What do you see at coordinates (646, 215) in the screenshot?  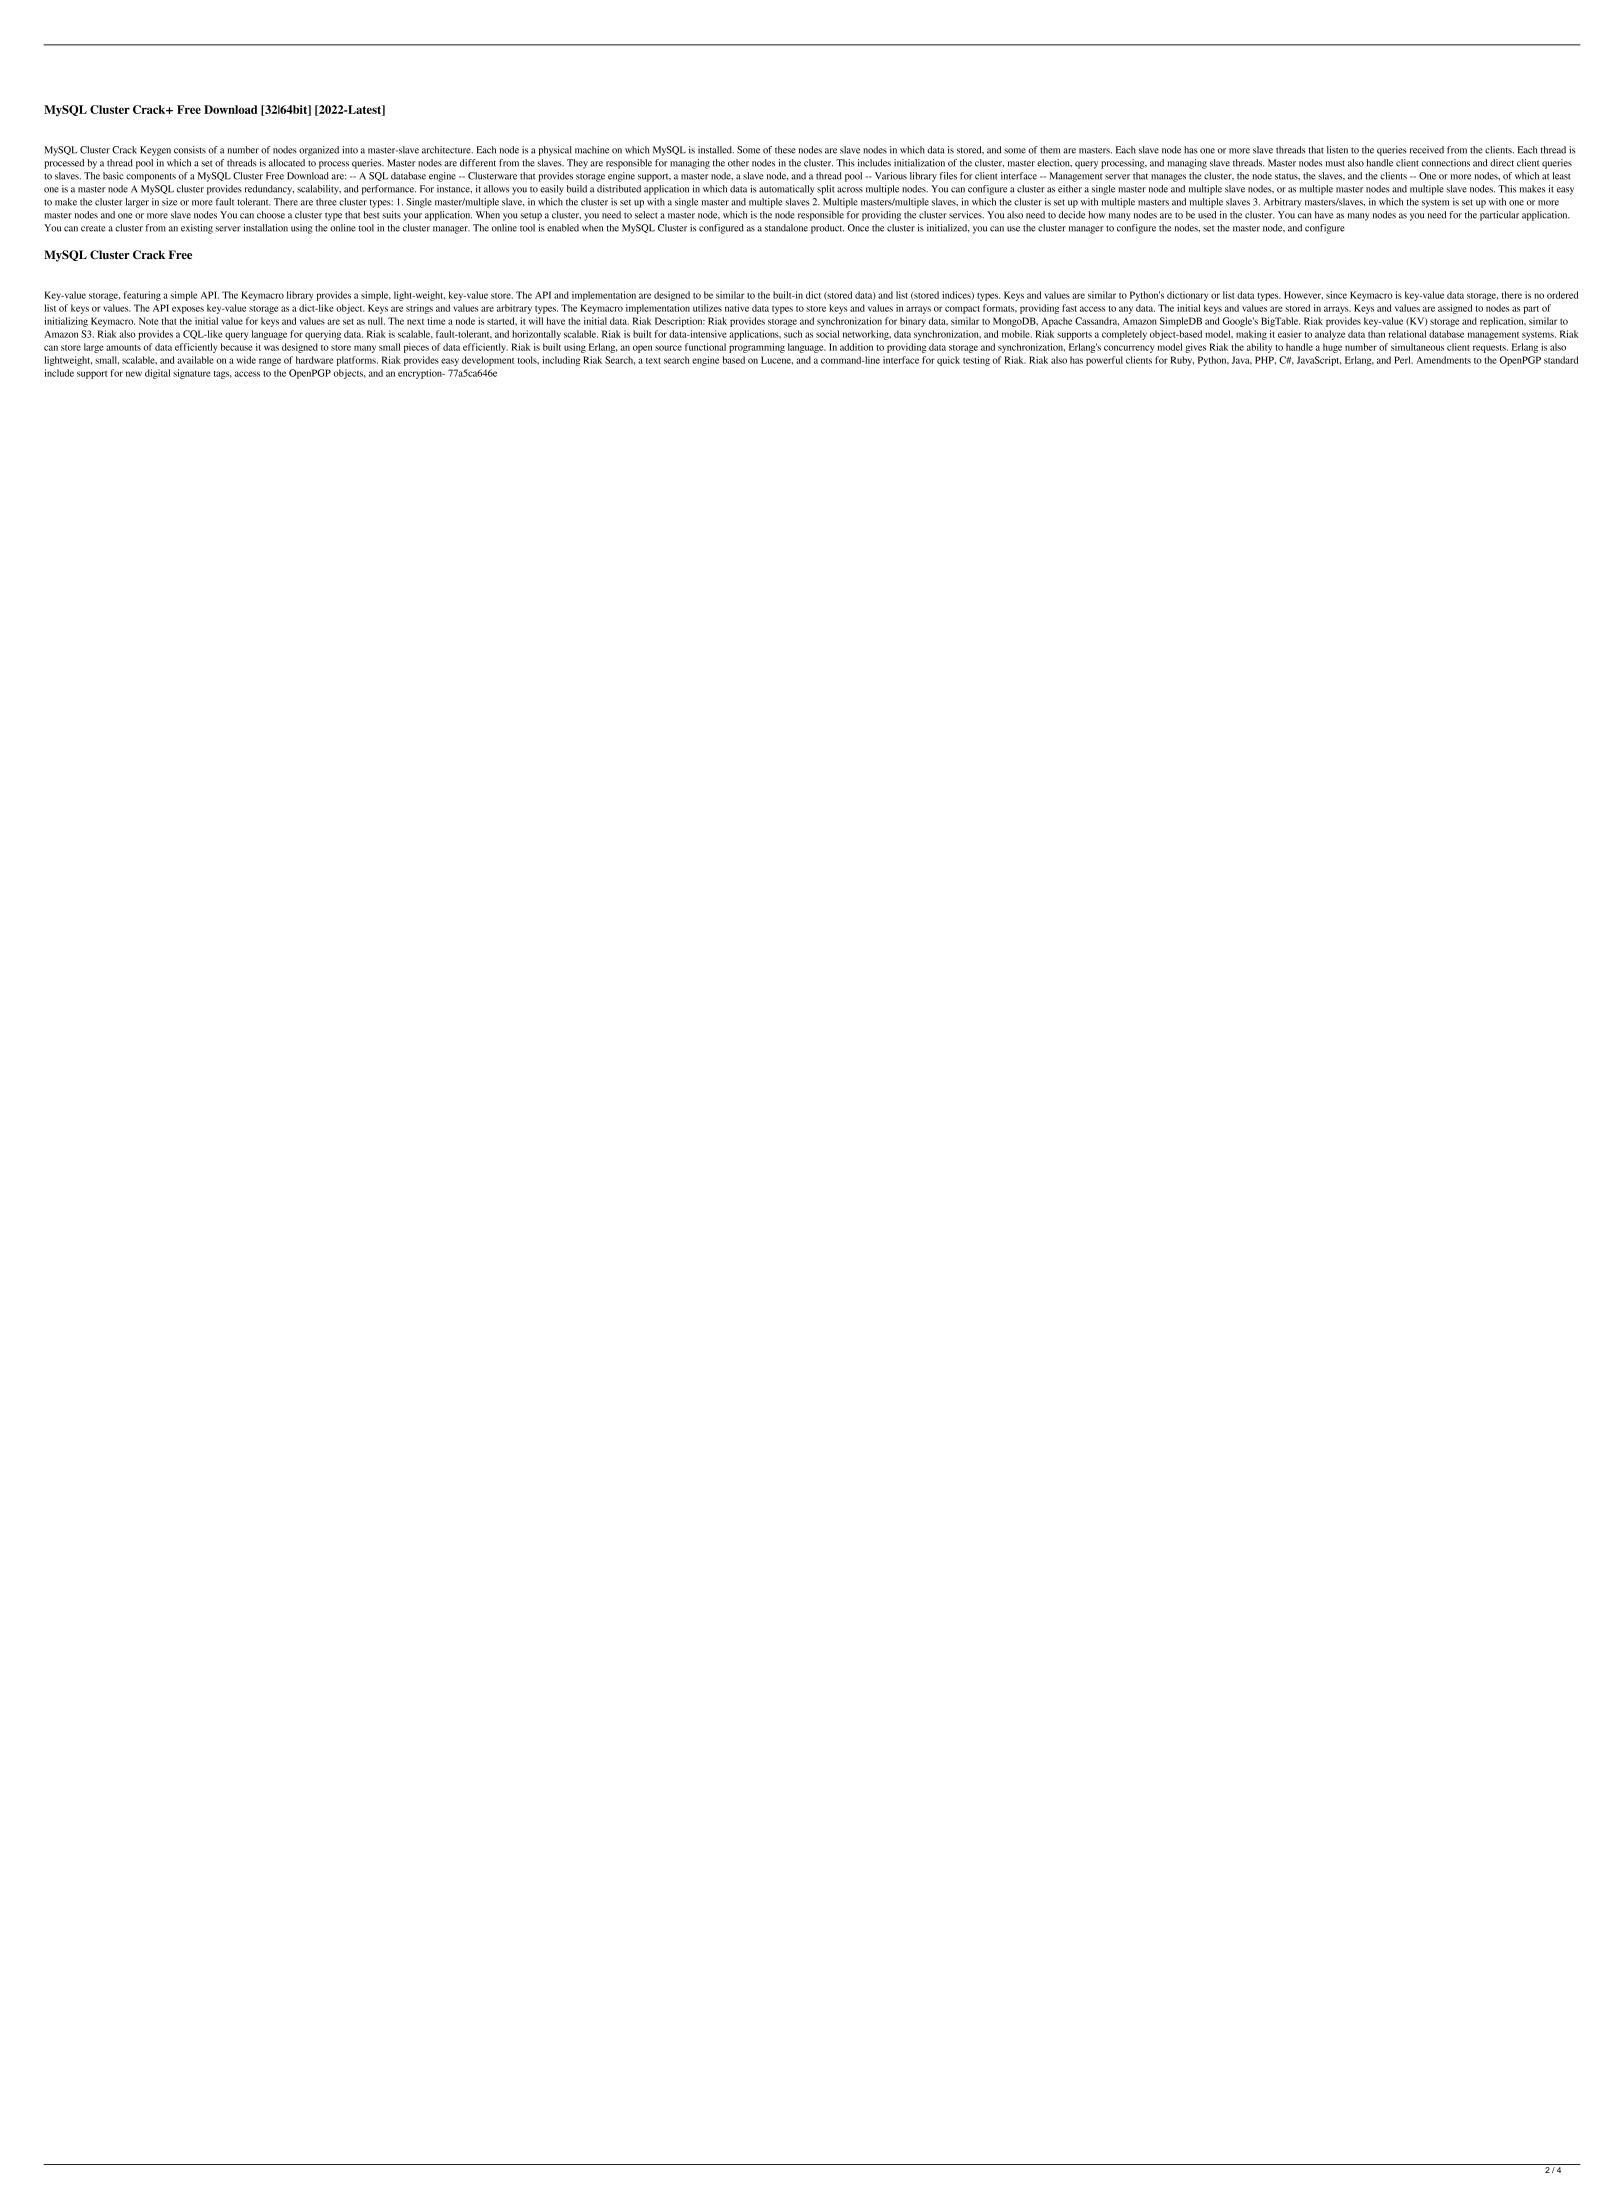 I see `select` at bounding box center [646, 215].
